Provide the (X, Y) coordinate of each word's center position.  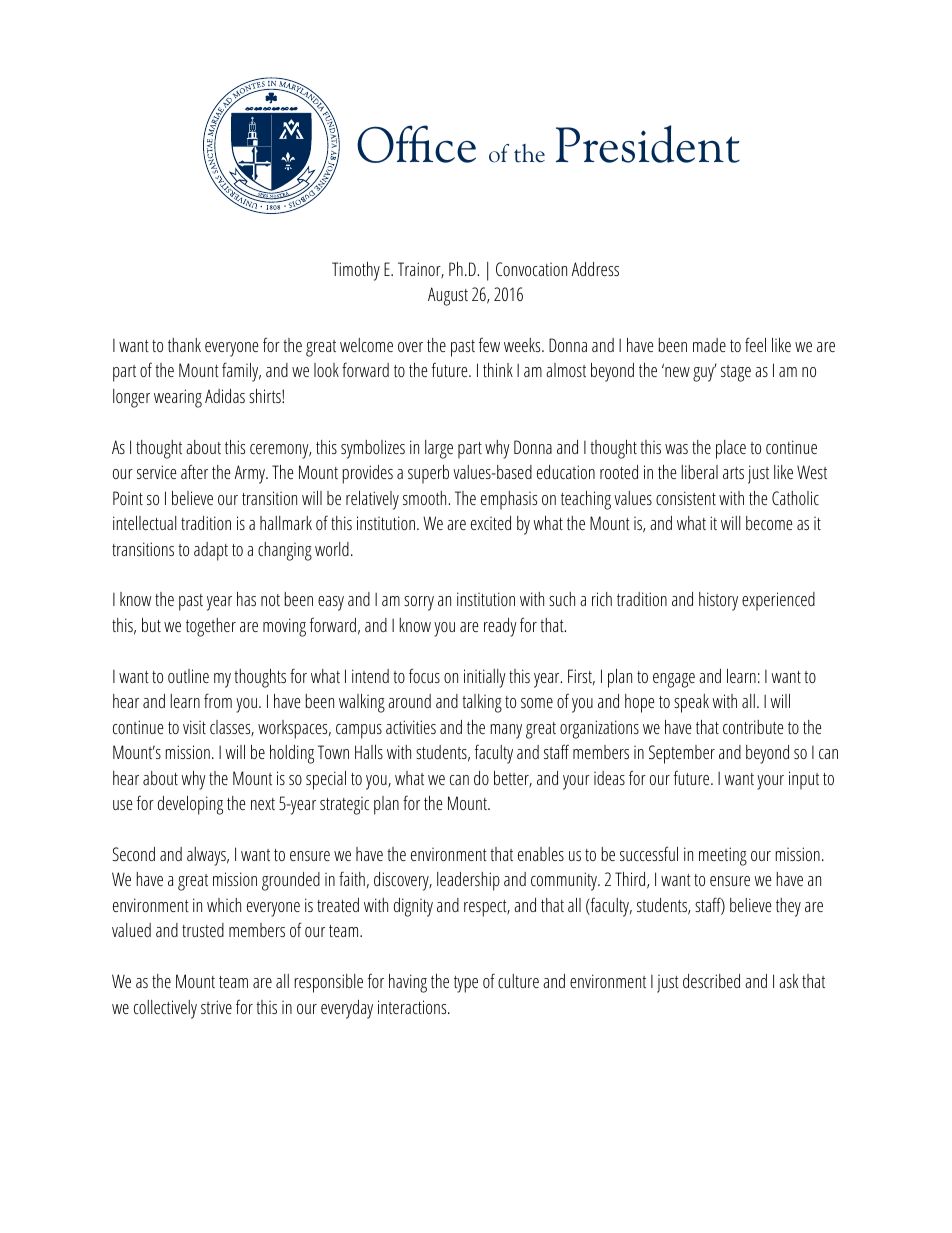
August (448, 296)
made (709, 345)
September (682, 754)
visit (194, 727)
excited (491, 523)
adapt (211, 551)
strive (216, 1007)
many (506, 731)
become (769, 523)
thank (184, 345)
